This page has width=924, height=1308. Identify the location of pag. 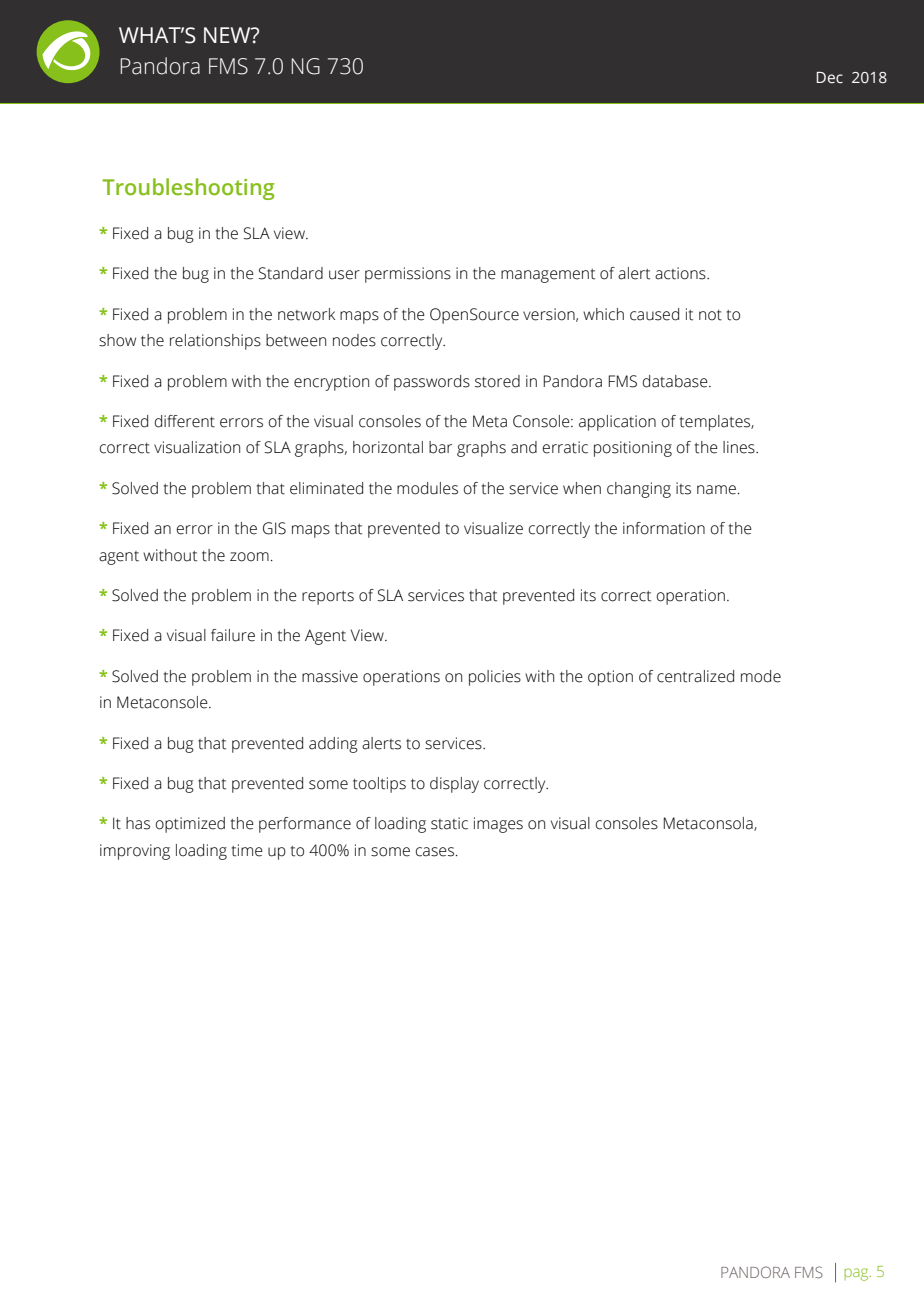
(858, 1274).
